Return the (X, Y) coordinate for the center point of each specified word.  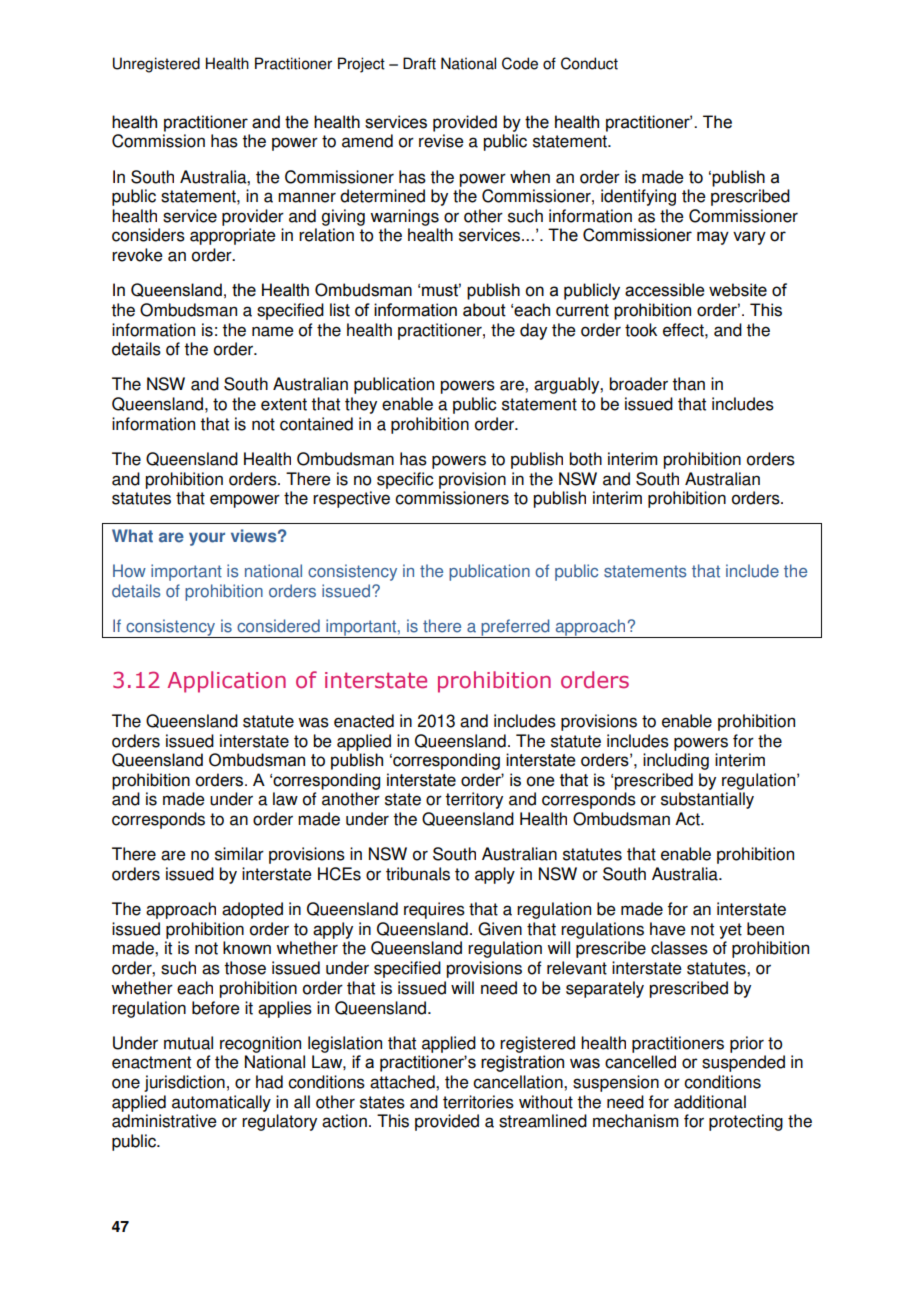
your (207, 539)
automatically (221, 1103)
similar (239, 854)
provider (253, 217)
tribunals (418, 874)
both (585, 459)
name (273, 331)
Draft (419, 63)
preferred (515, 628)
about (484, 310)
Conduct (589, 63)
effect (684, 330)
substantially (707, 800)
